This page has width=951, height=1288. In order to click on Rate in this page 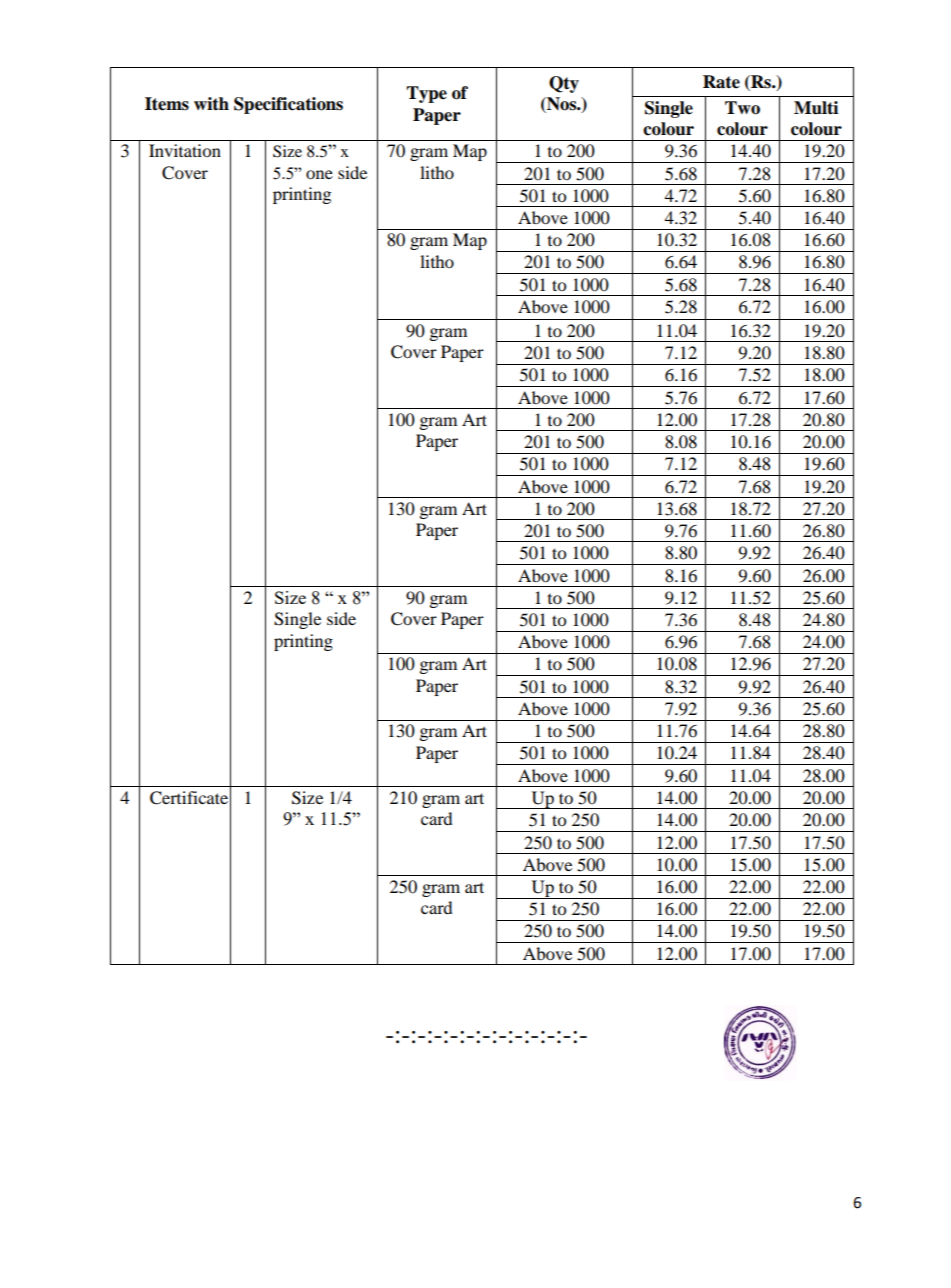, I will do `click(721, 82)`.
